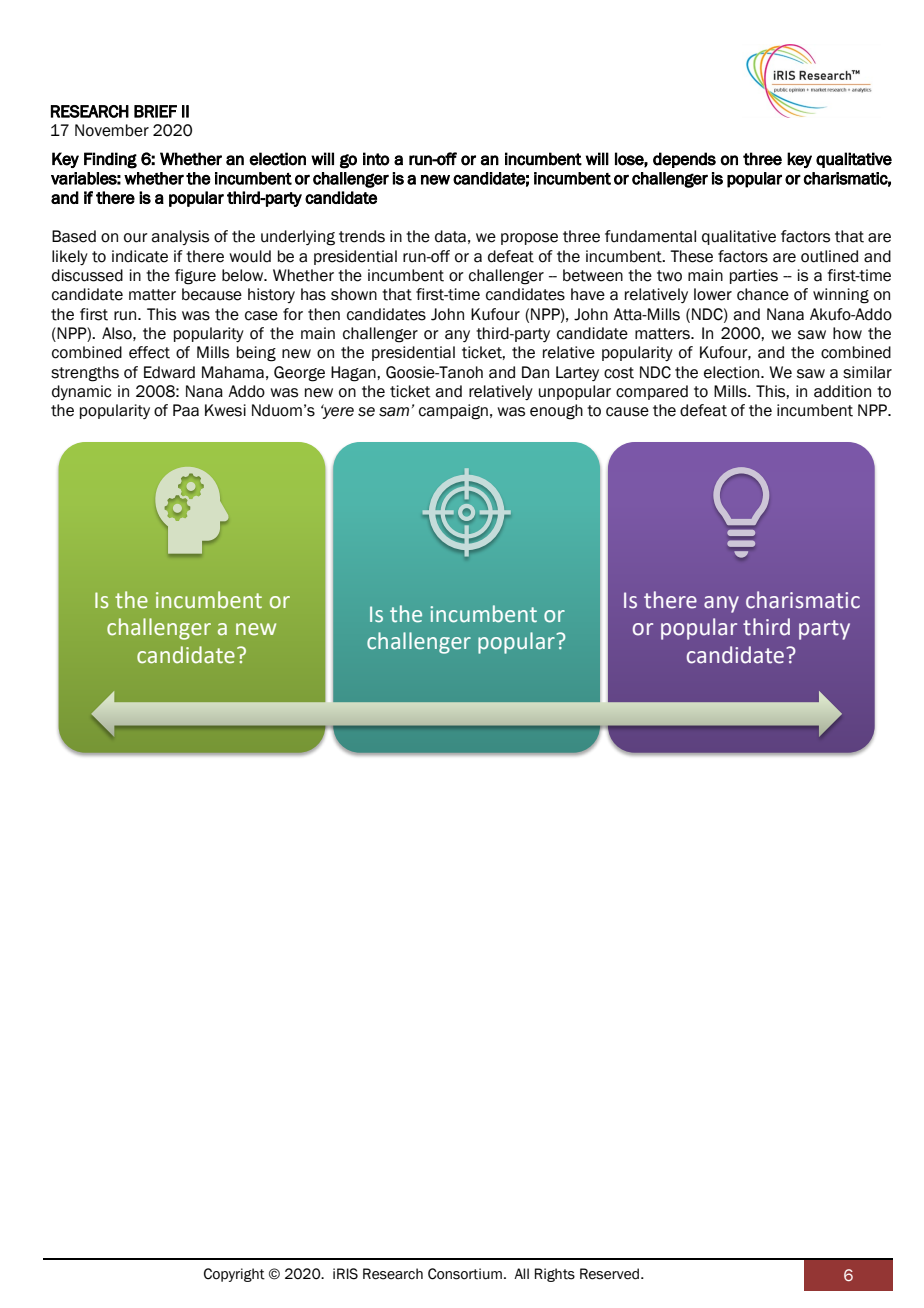  I want to click on Rights, so click(555, 1275).
